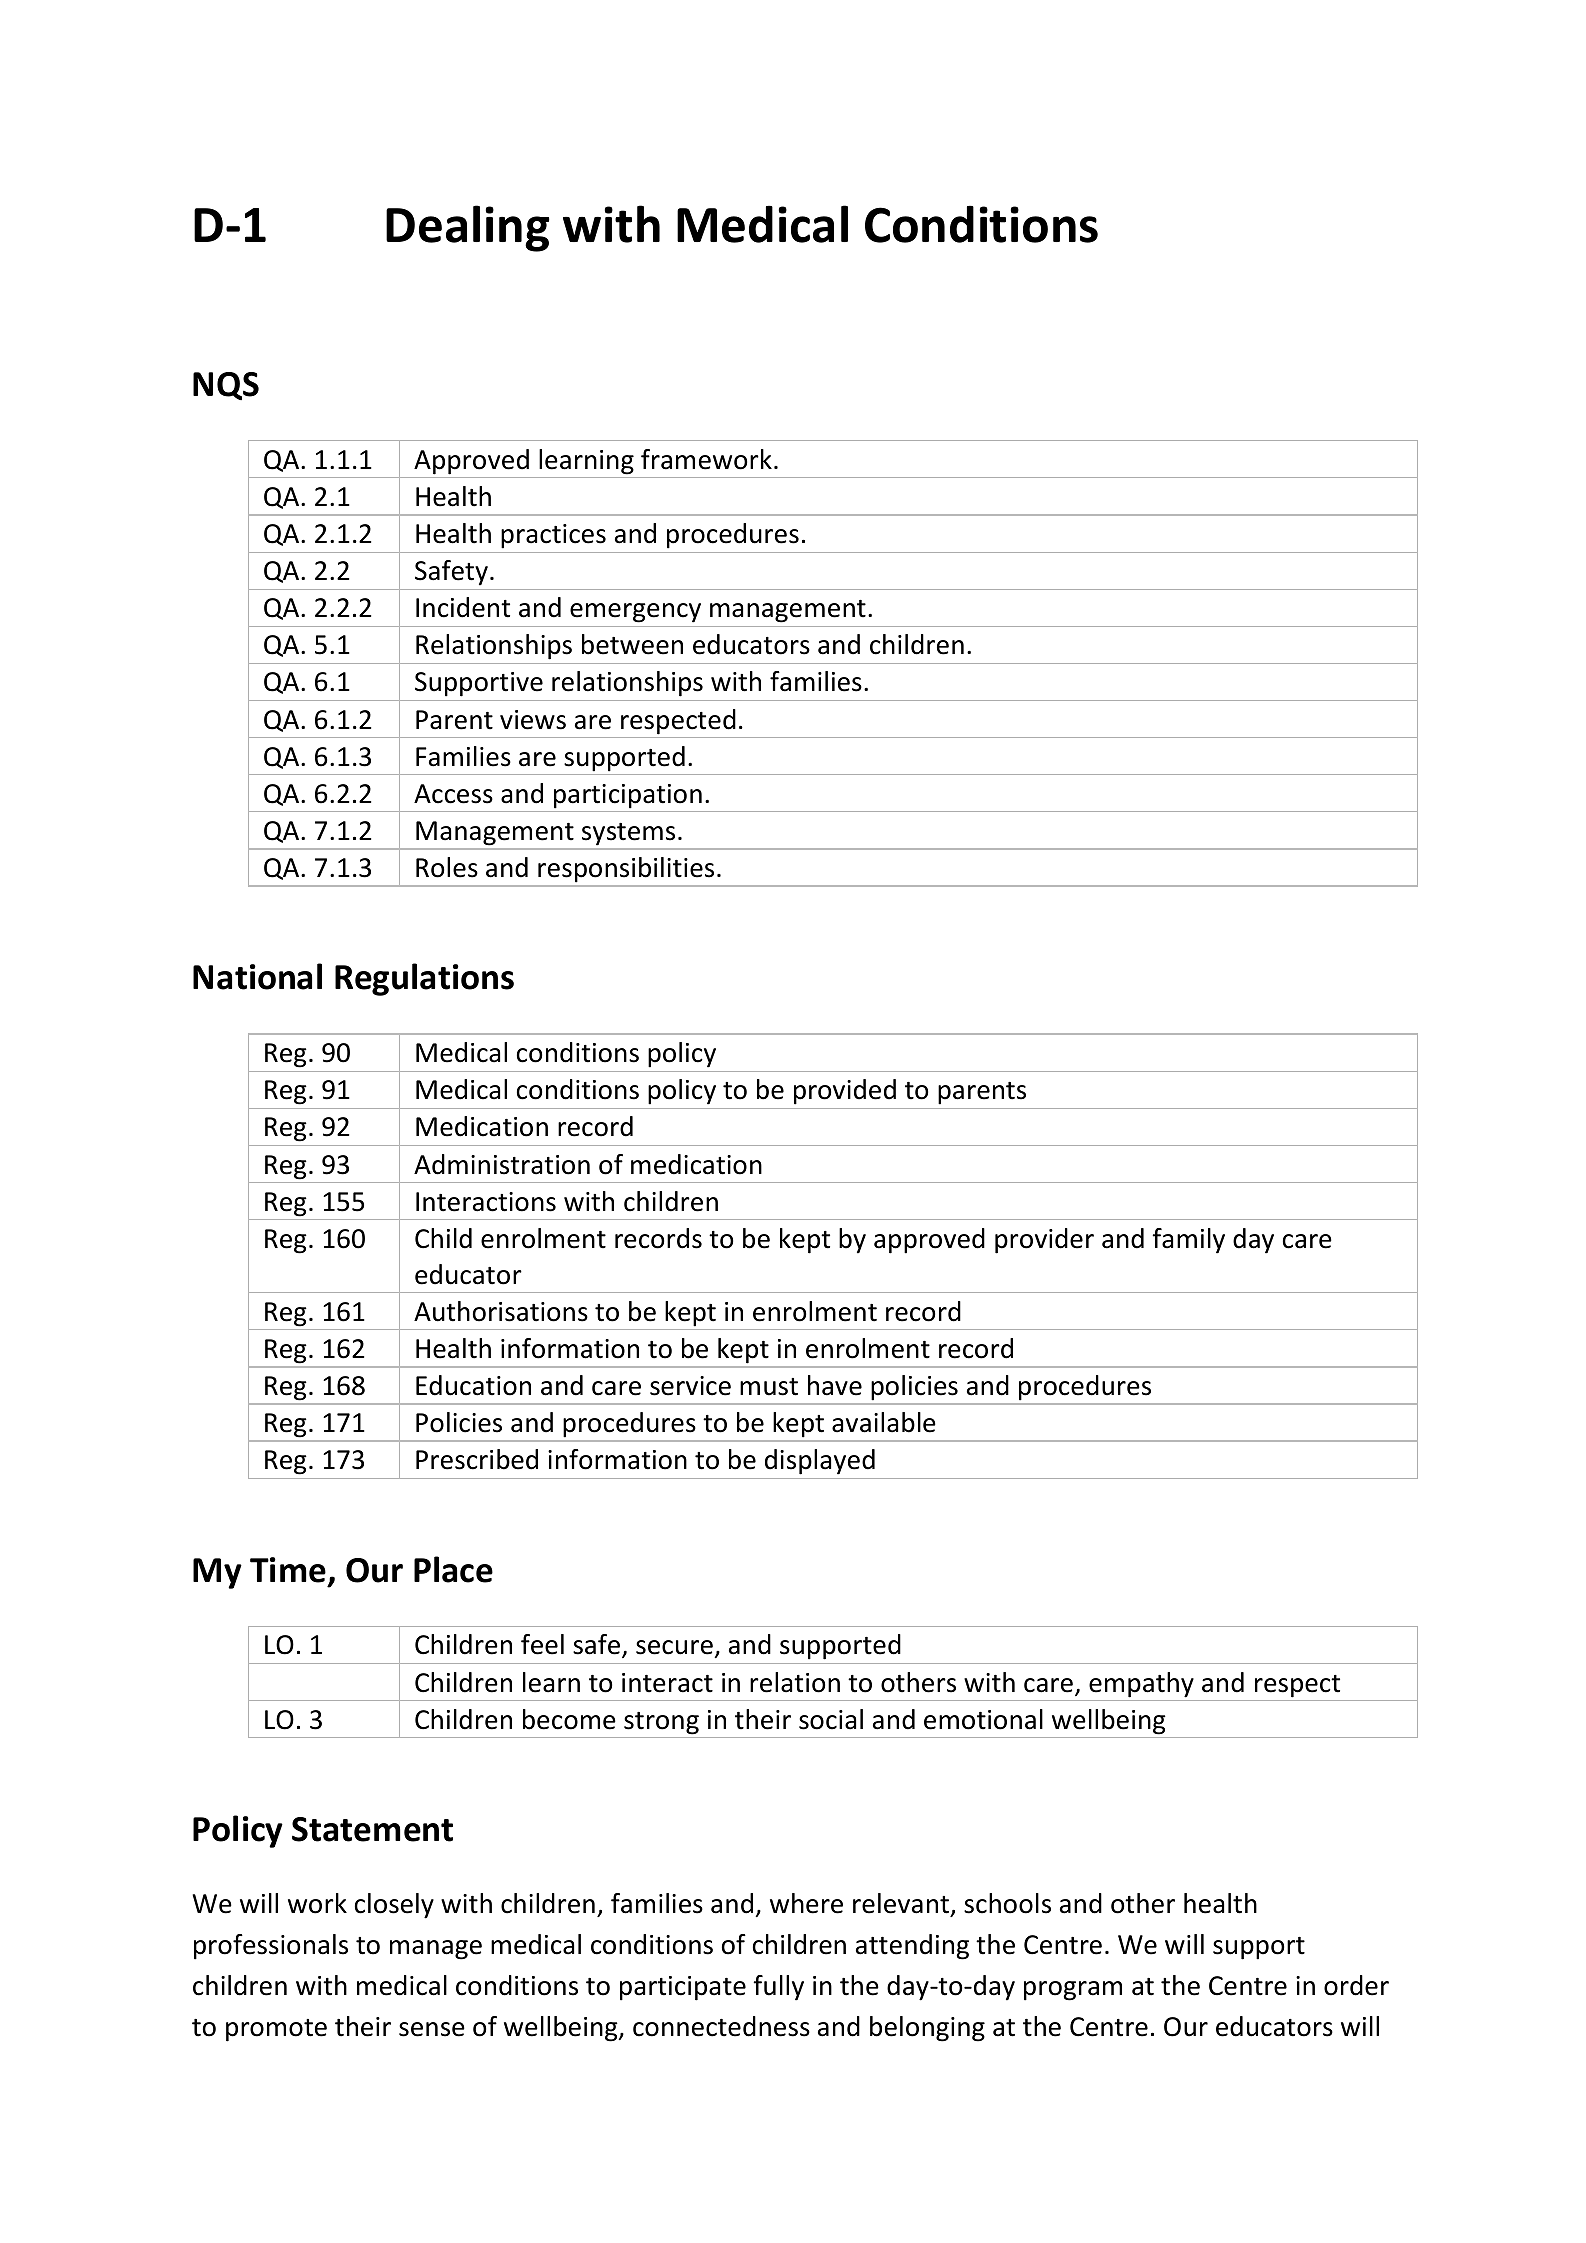 This page has width=1586, height=2243. I want to click on sense, so click(432, 2029).
